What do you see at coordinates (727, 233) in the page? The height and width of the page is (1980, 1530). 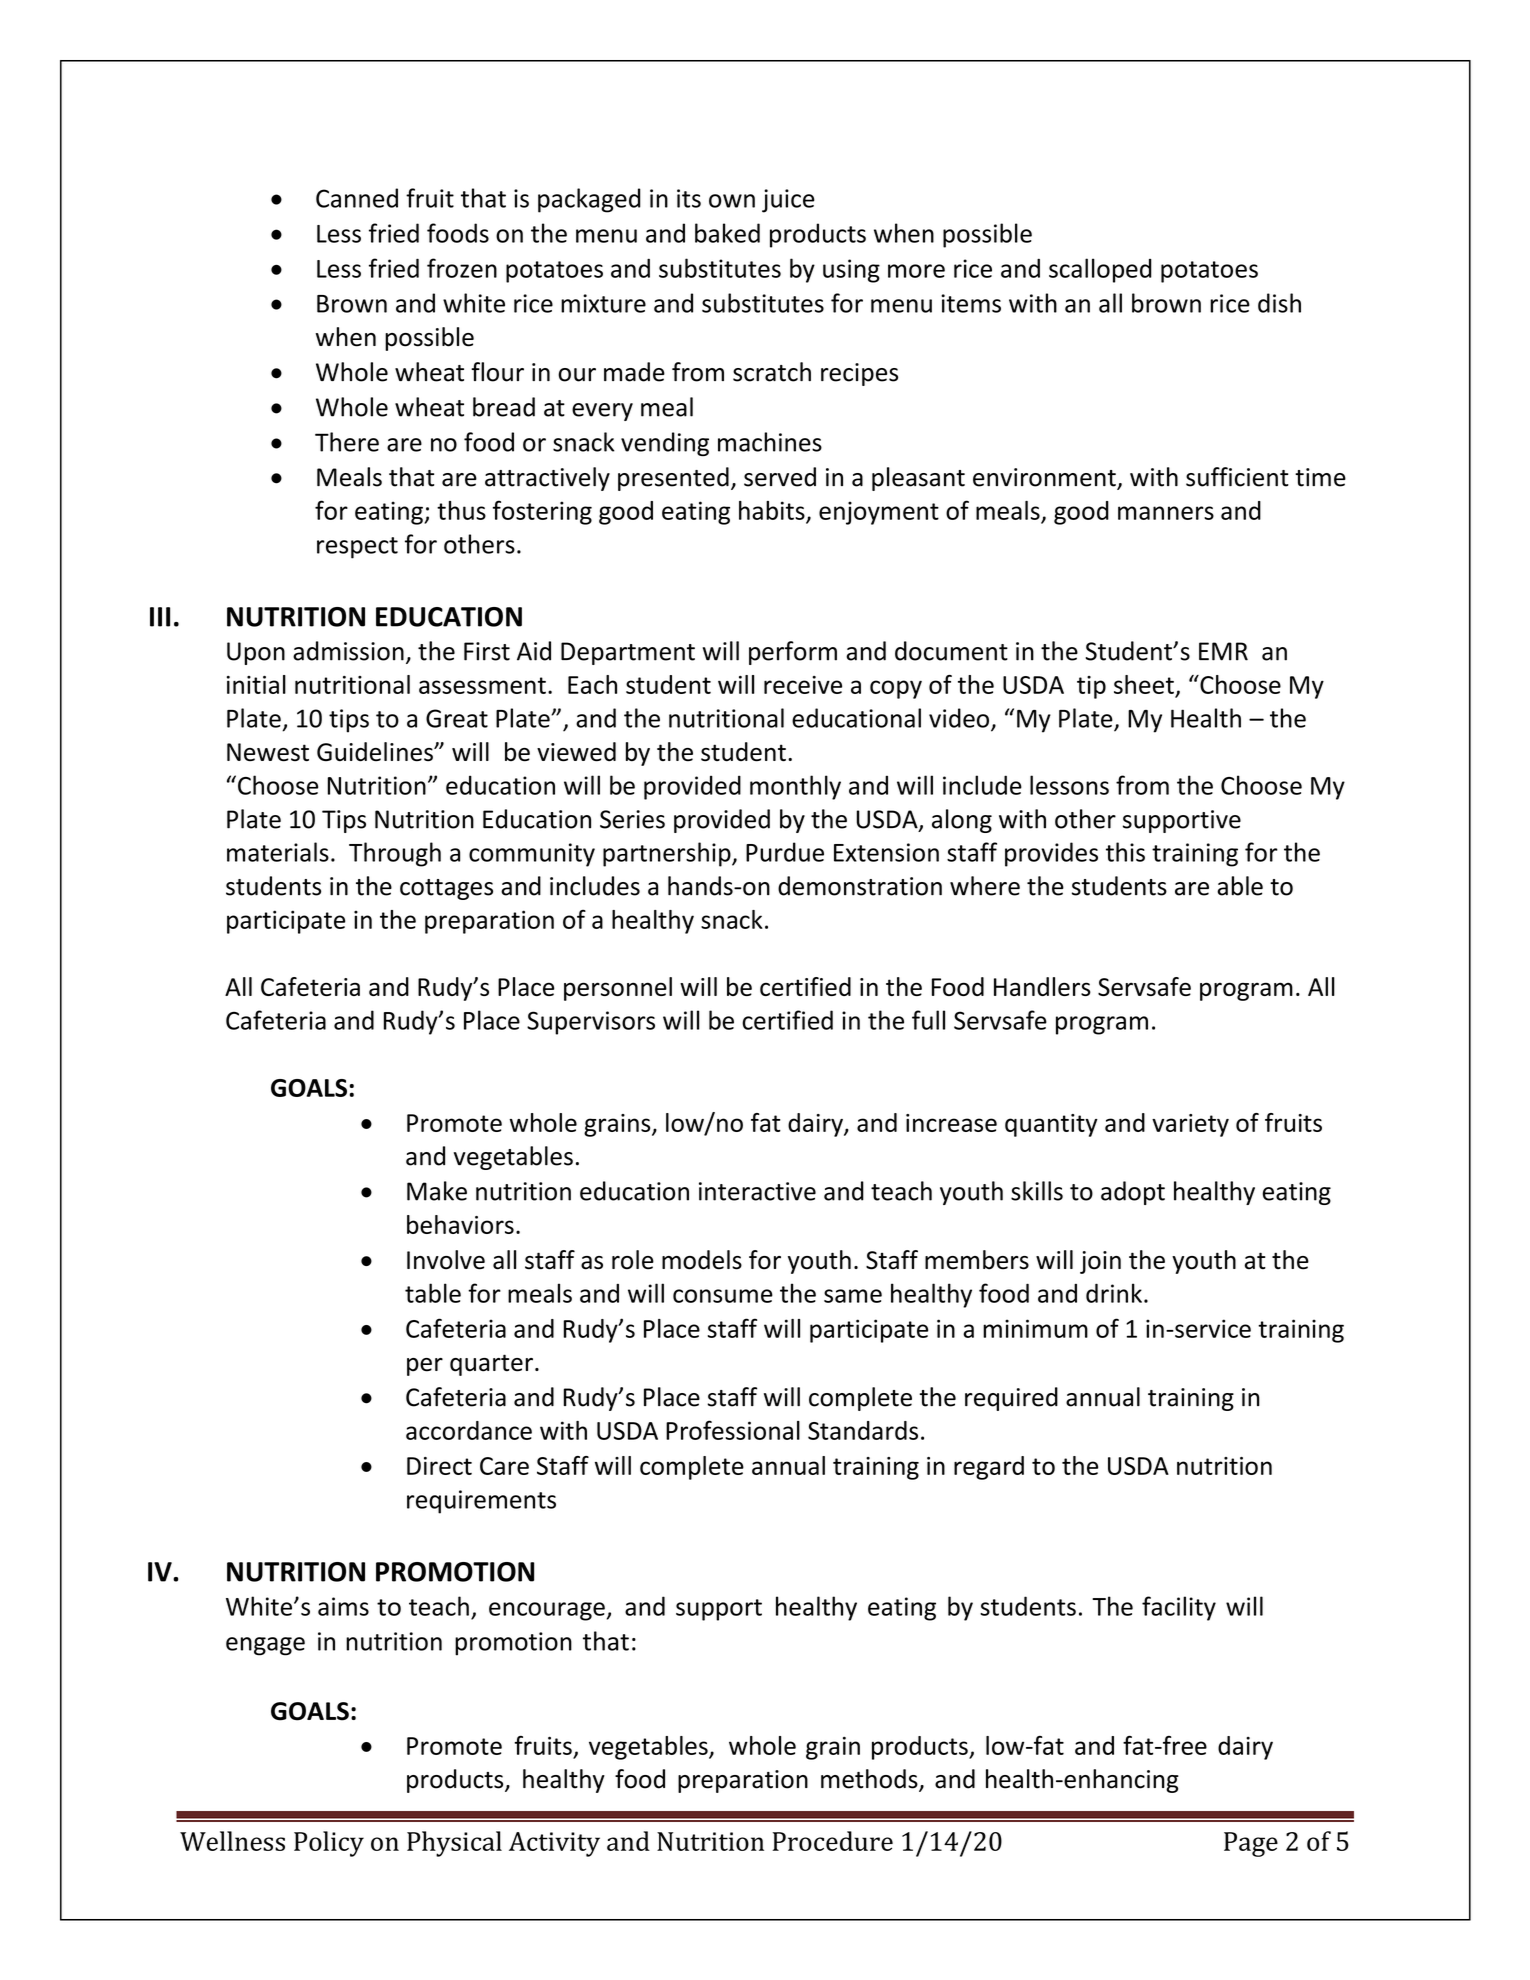 I see `baked` at bounding box center [727, 233].
